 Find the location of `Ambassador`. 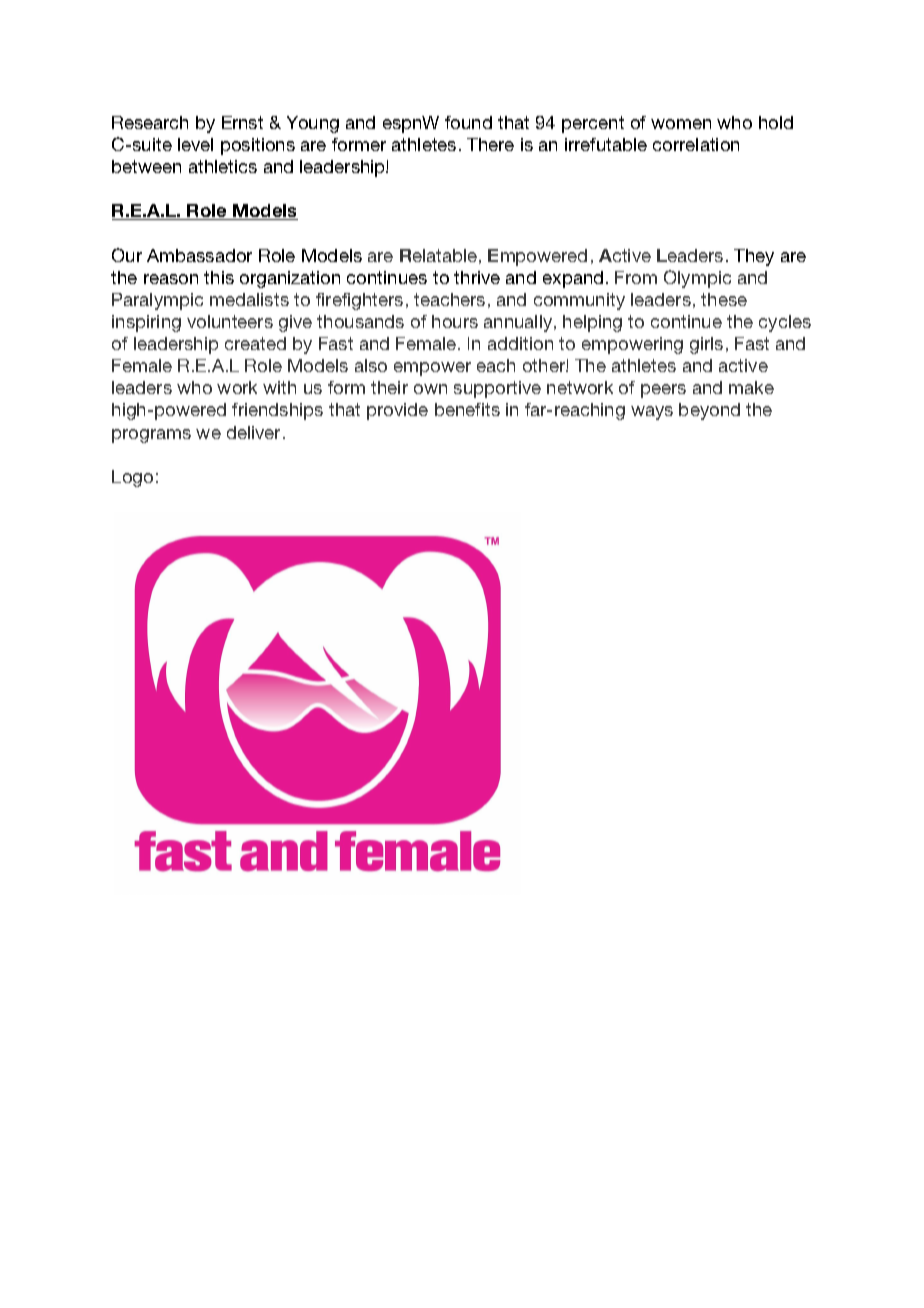

Ambassador is located at coordinates (199, 255).
